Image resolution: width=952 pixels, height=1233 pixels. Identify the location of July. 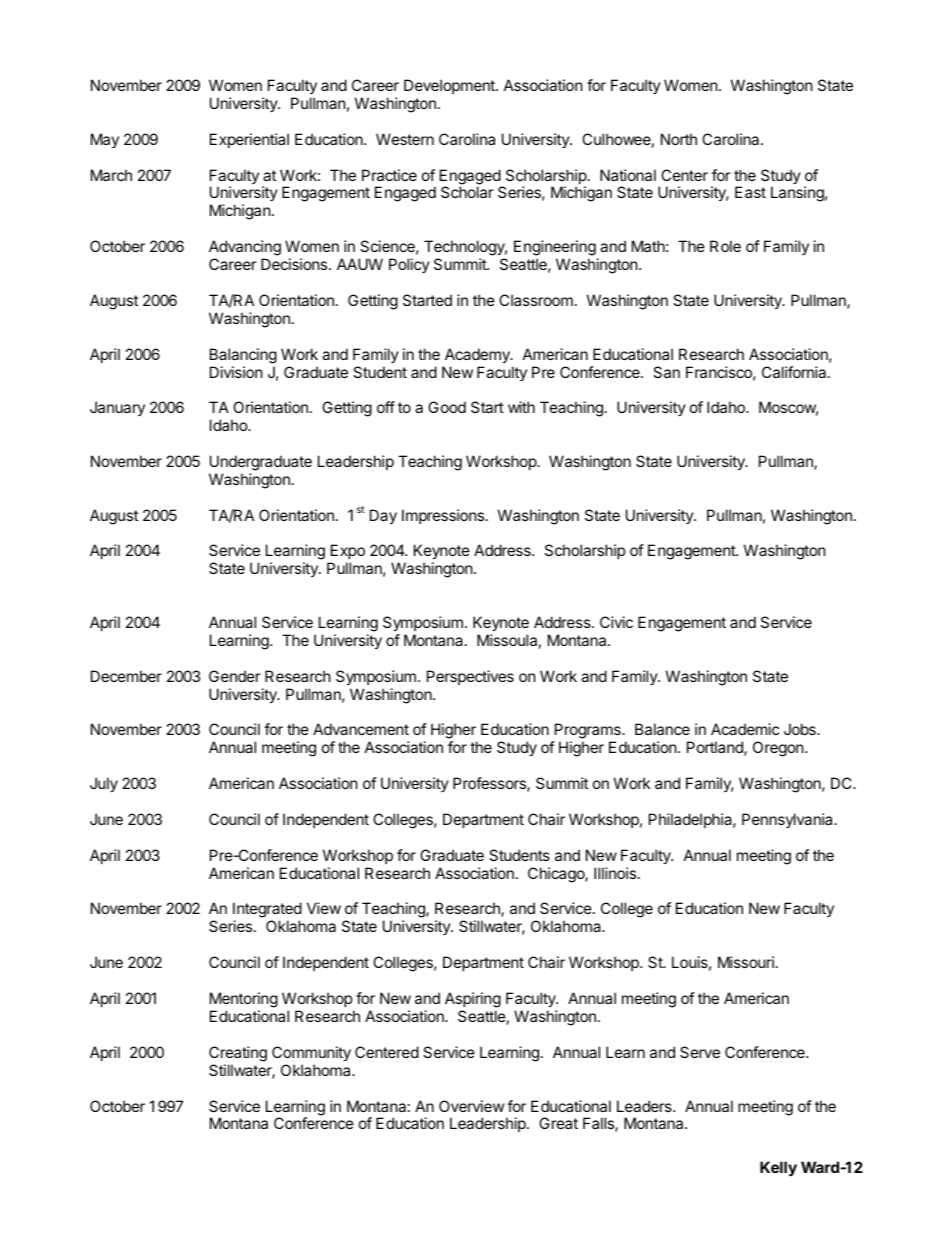
(104, 784).
